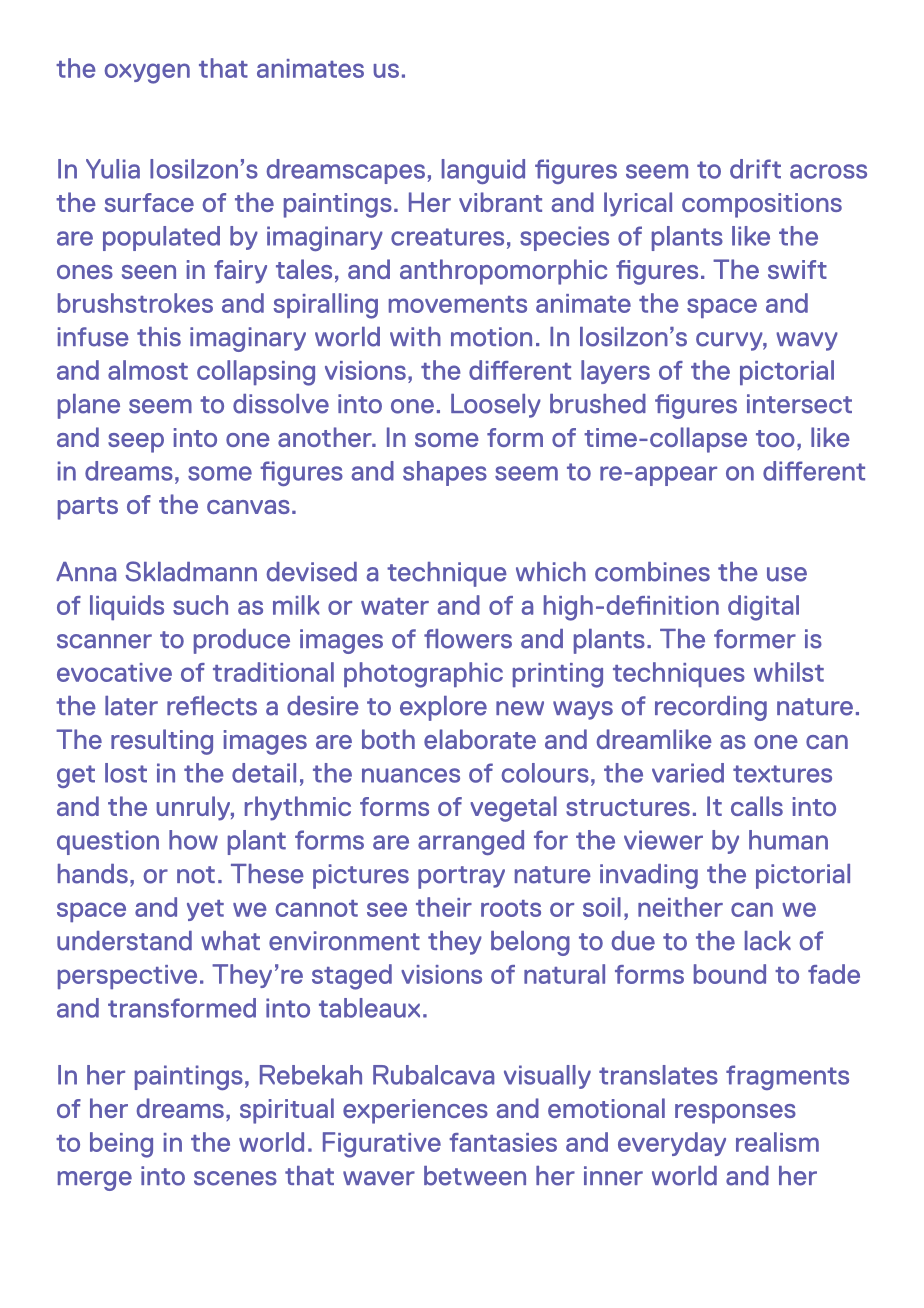  What do you see at coordinates (763, 608) in the screenshot?
I see `digital` at bounding box center [763, 608].
